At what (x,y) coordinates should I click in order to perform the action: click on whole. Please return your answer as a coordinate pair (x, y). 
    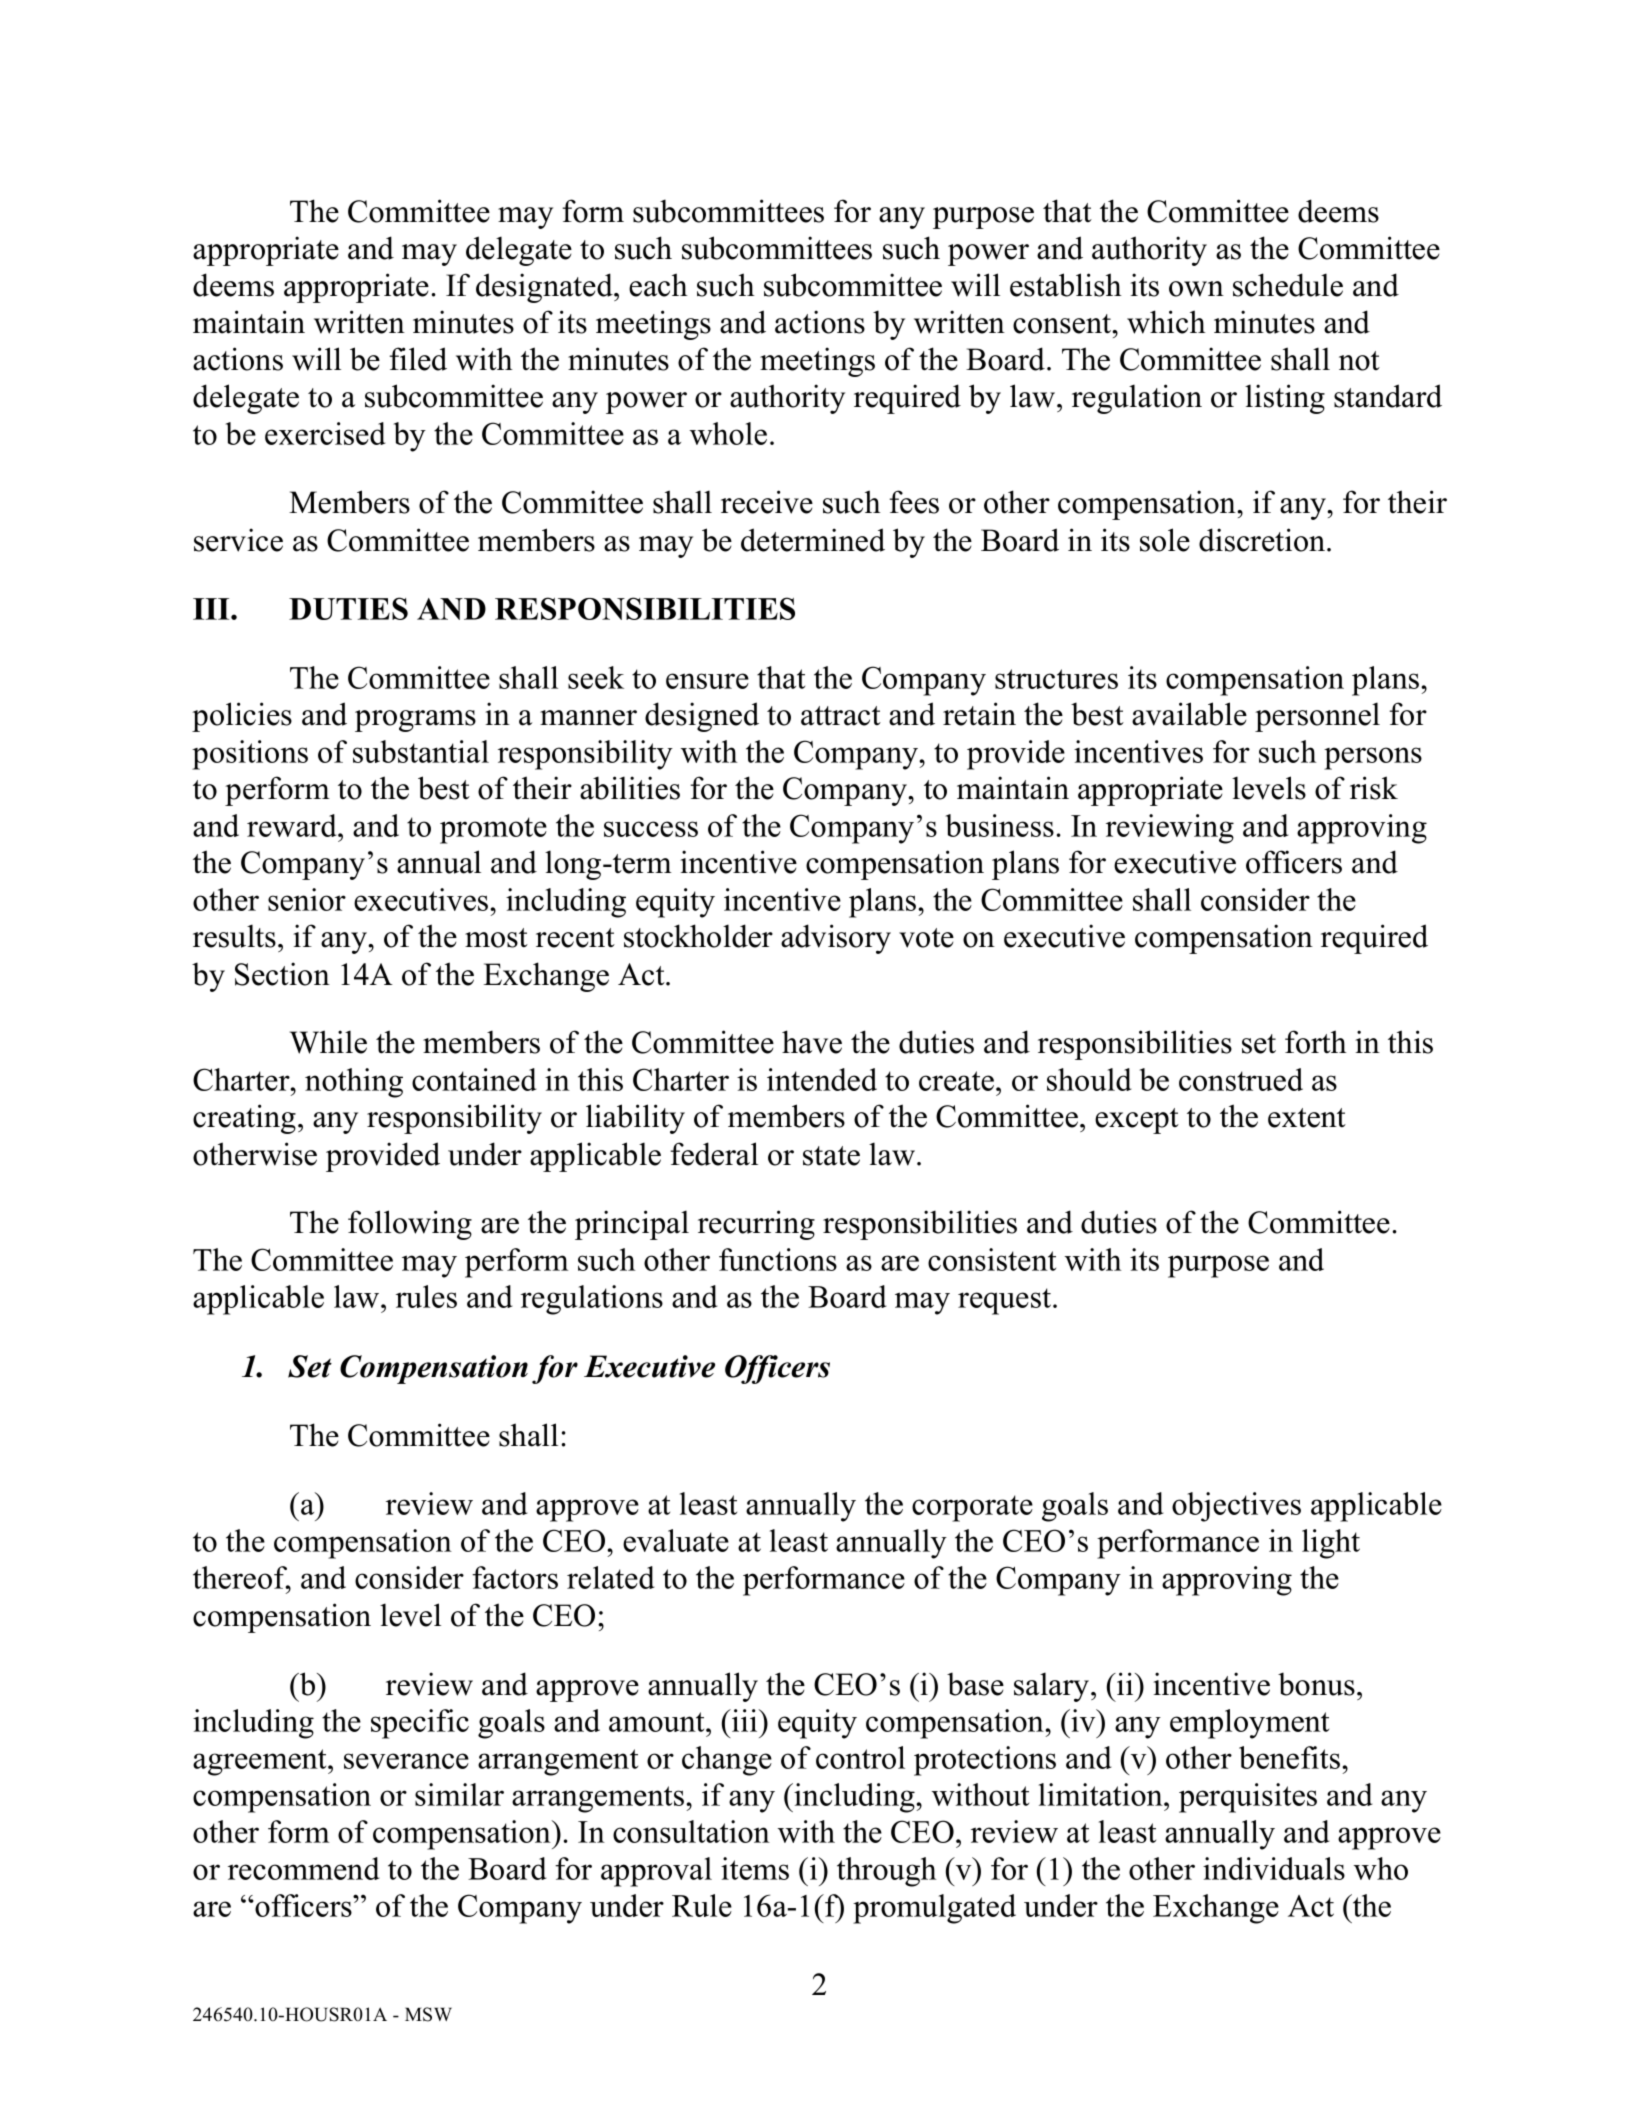
    Looking at the image, I should click on (728, 433).
